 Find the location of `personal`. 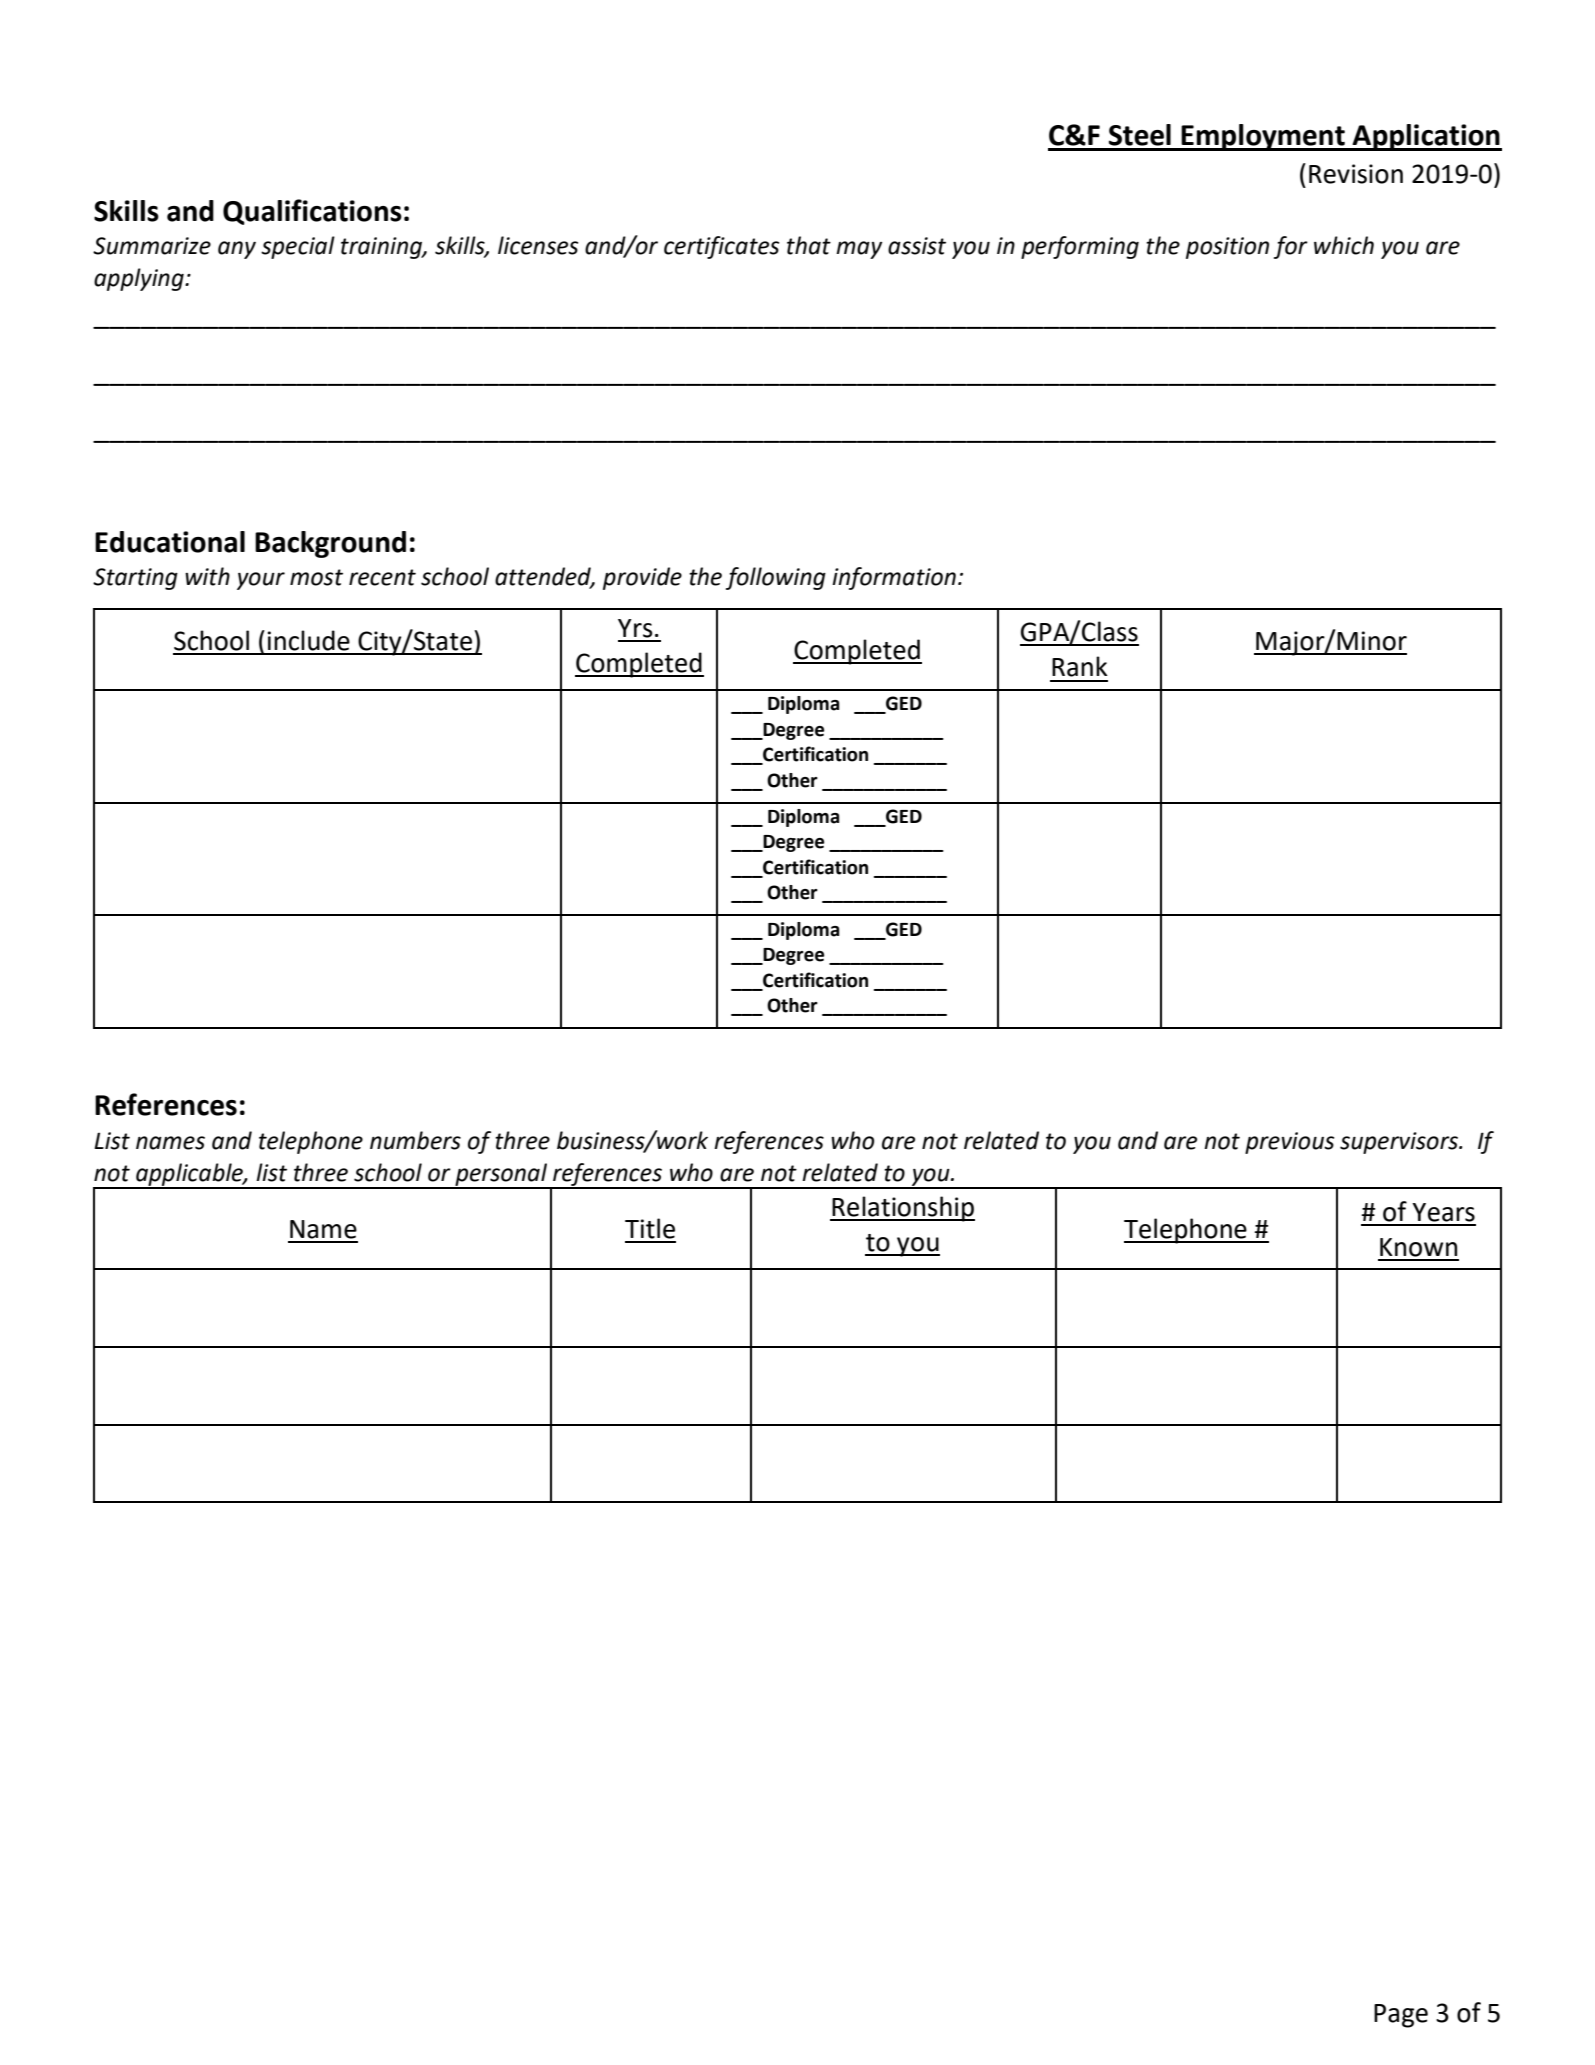

personal is located at coordinates (501, 1175).
